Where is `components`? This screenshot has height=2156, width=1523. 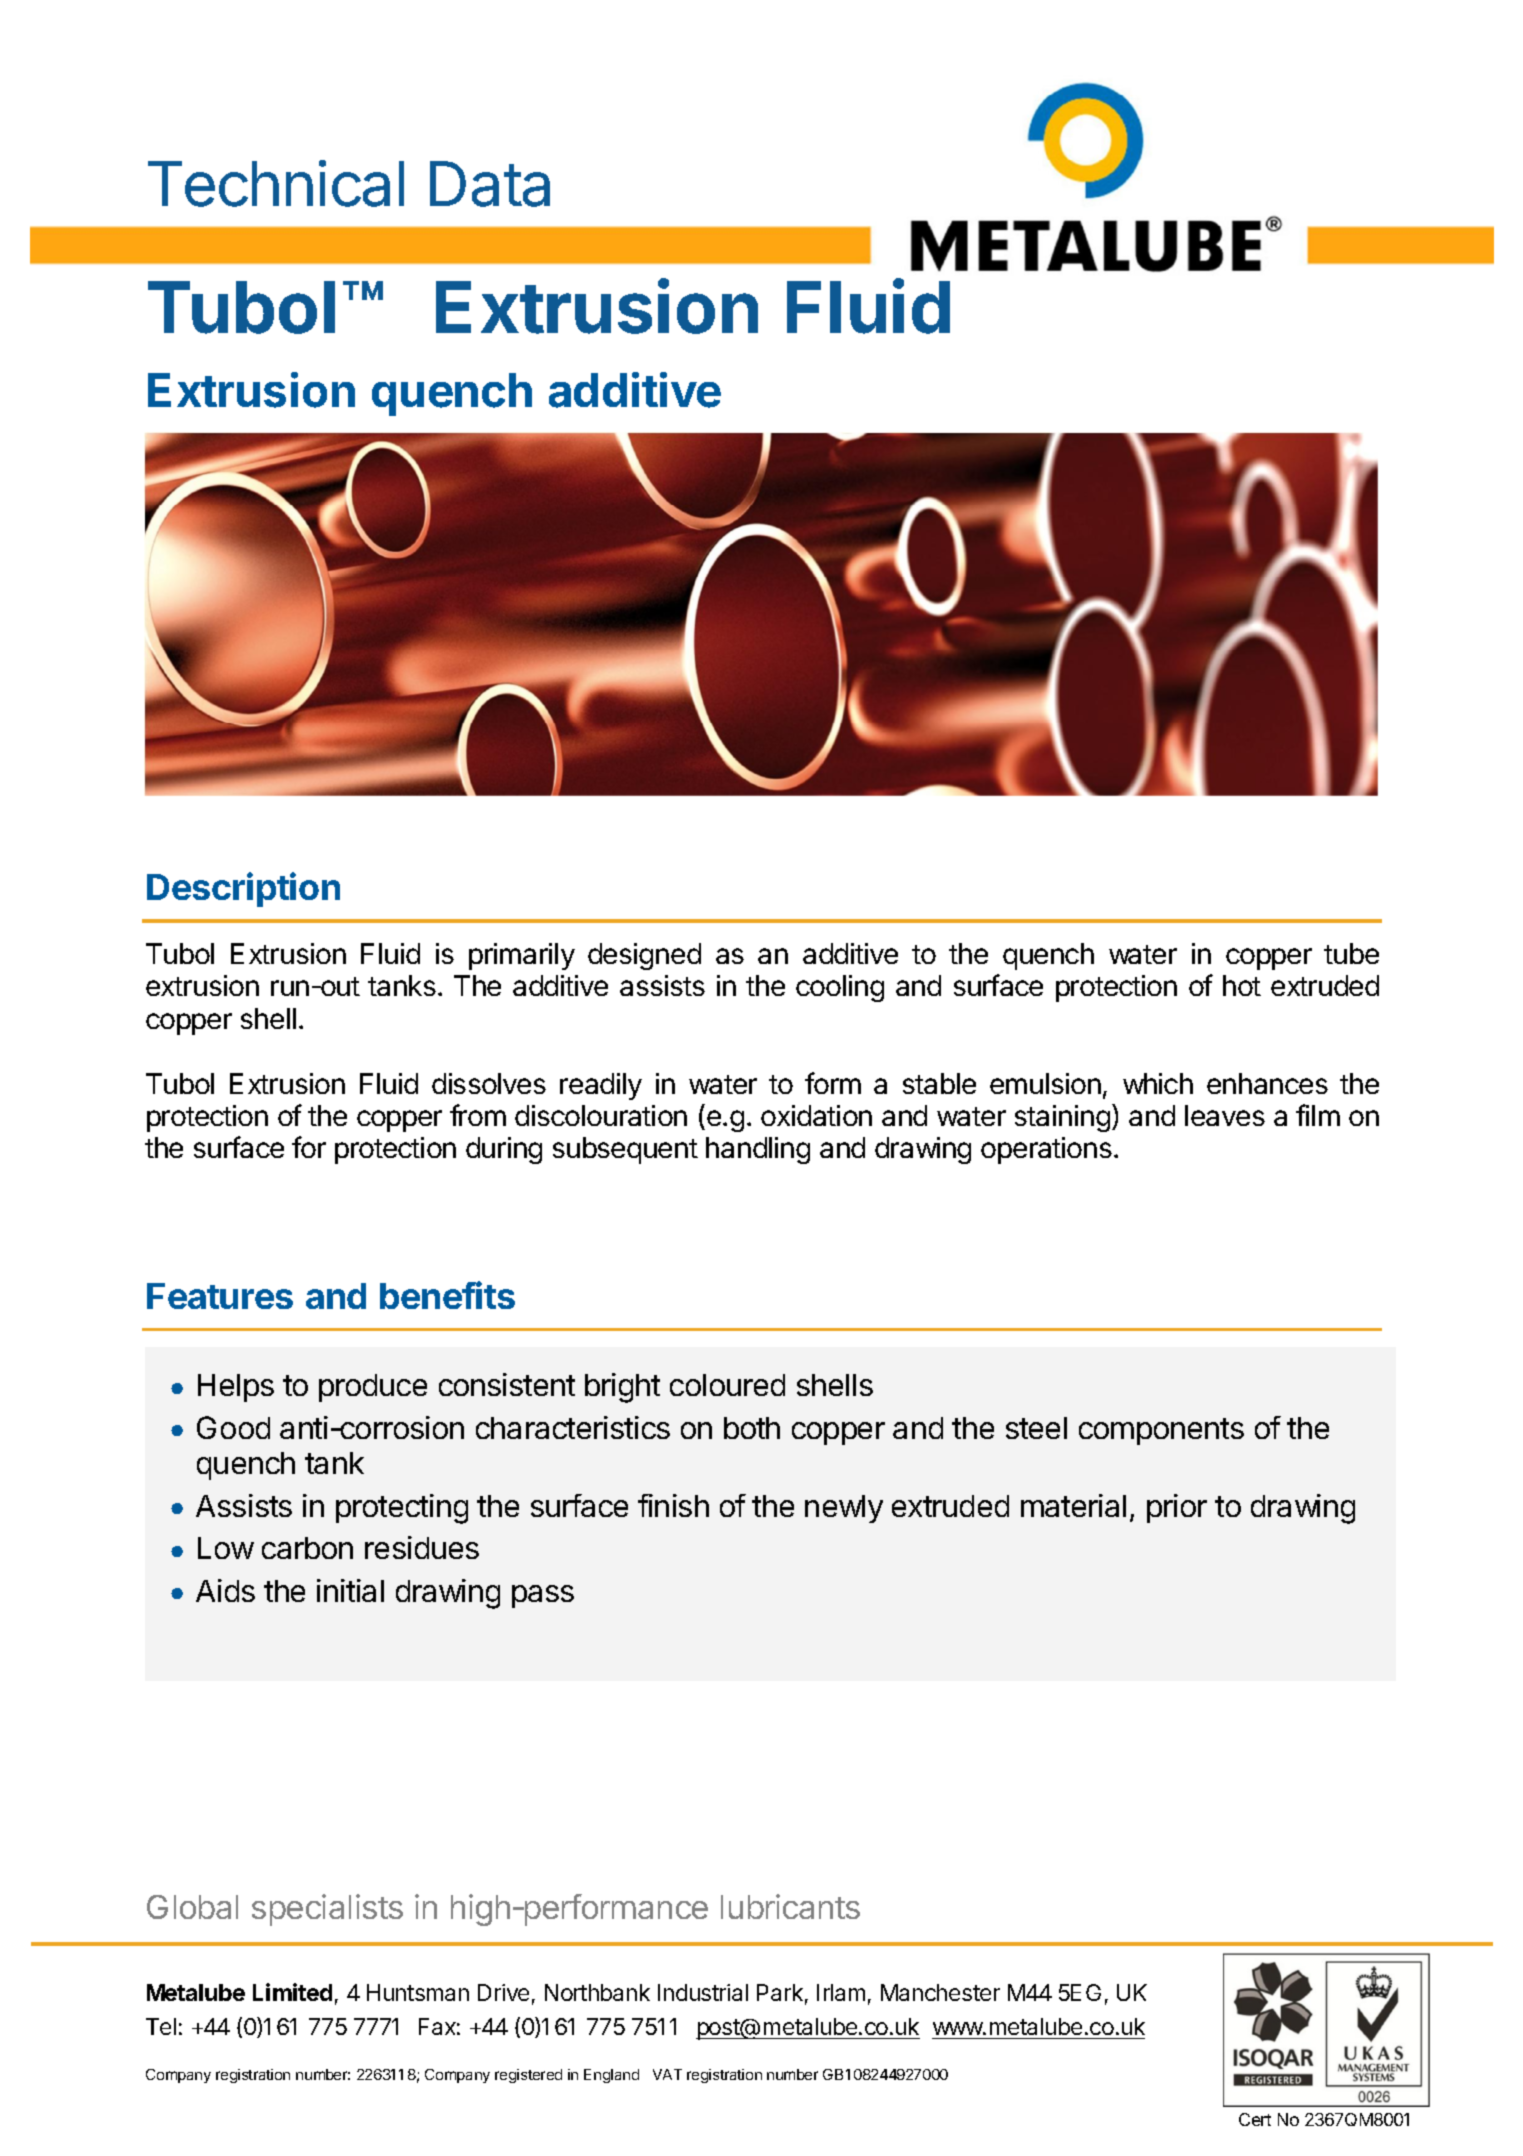 components is located at coordinates (1161, 1431).
